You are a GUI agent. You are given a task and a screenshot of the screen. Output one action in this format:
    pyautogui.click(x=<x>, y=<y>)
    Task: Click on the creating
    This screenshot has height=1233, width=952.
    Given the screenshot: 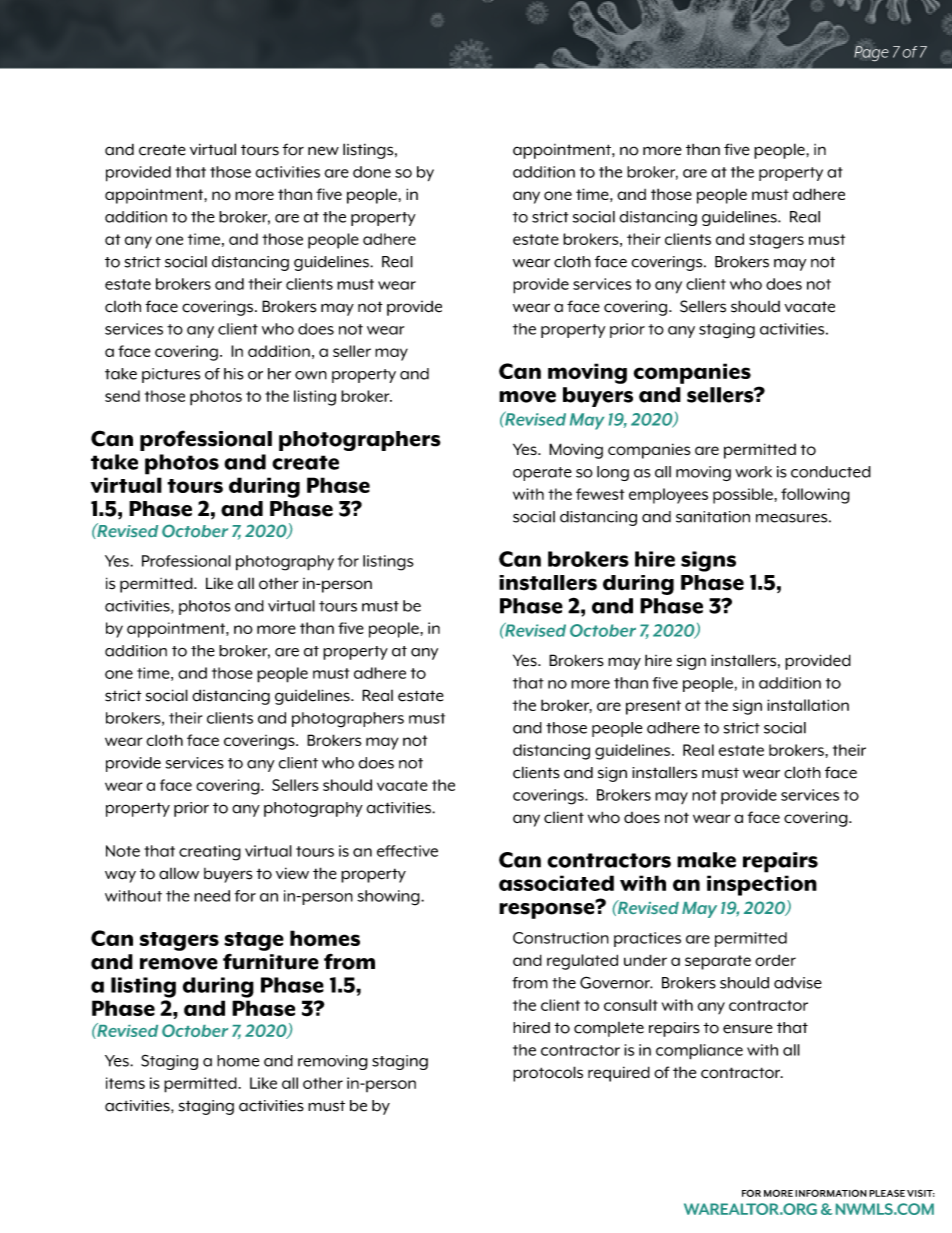 What is the action you would take?
    pyautogui.click(x=210, y=853)
